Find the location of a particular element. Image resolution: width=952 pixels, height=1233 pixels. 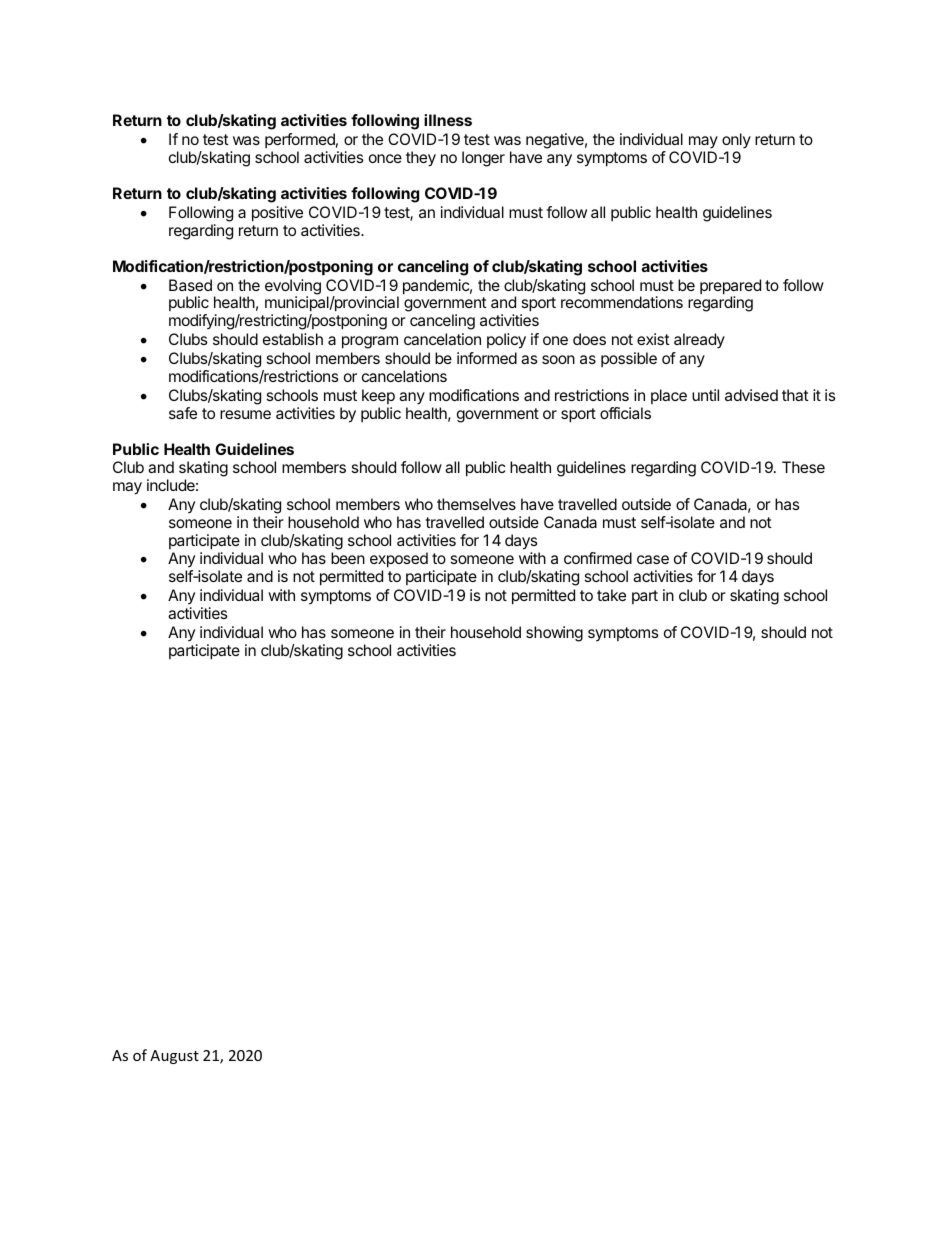

take is located at coordinates (611, 595).
